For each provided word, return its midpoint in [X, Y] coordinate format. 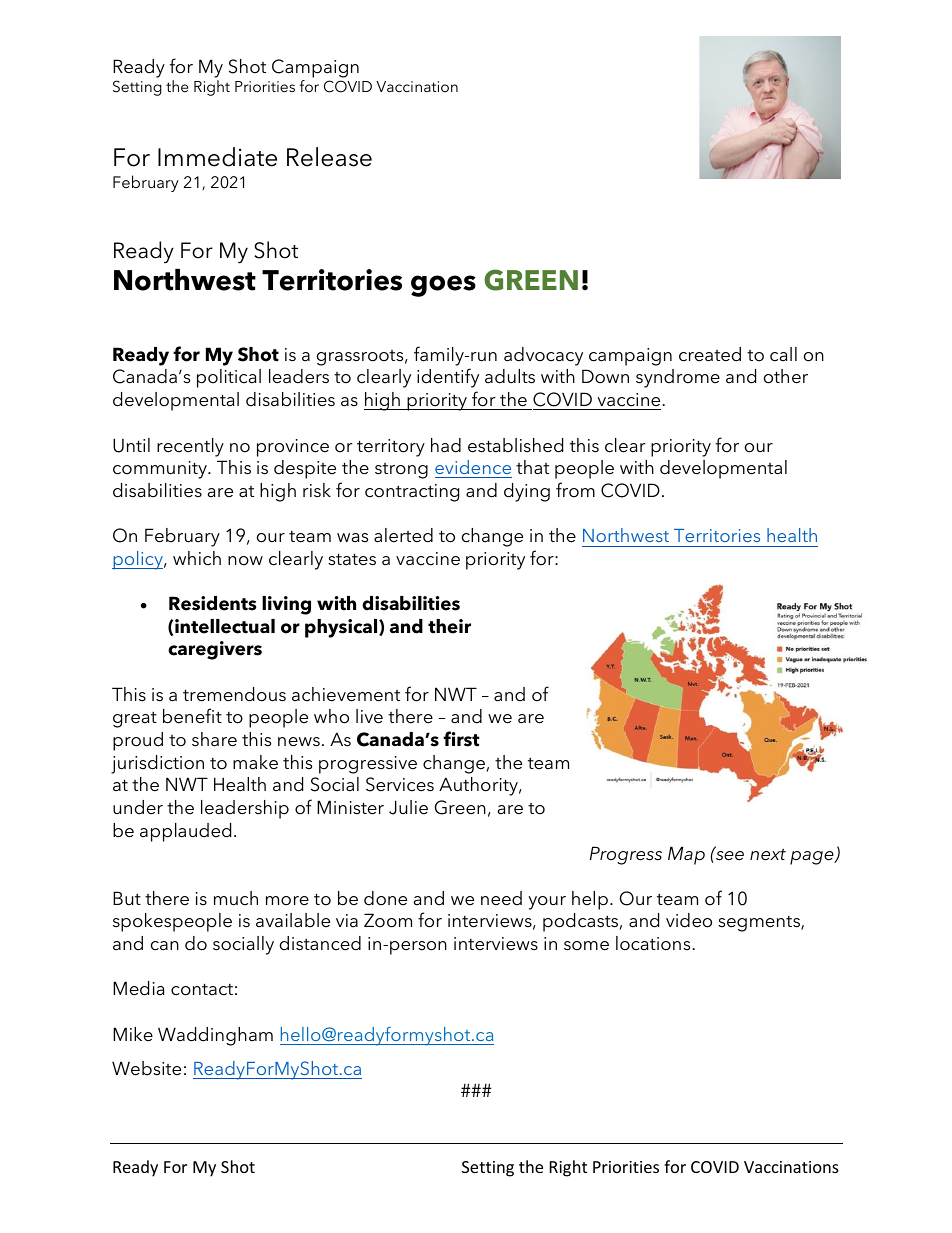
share [214, 739]
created [710, 354]
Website [146, 1068]
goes [443, 286]
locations [654, 943]
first [461, 739]
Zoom [388, 920]
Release [329, 157]
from [575, 490]
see [729, 855]
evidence [473, 467]
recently [190, 447]
